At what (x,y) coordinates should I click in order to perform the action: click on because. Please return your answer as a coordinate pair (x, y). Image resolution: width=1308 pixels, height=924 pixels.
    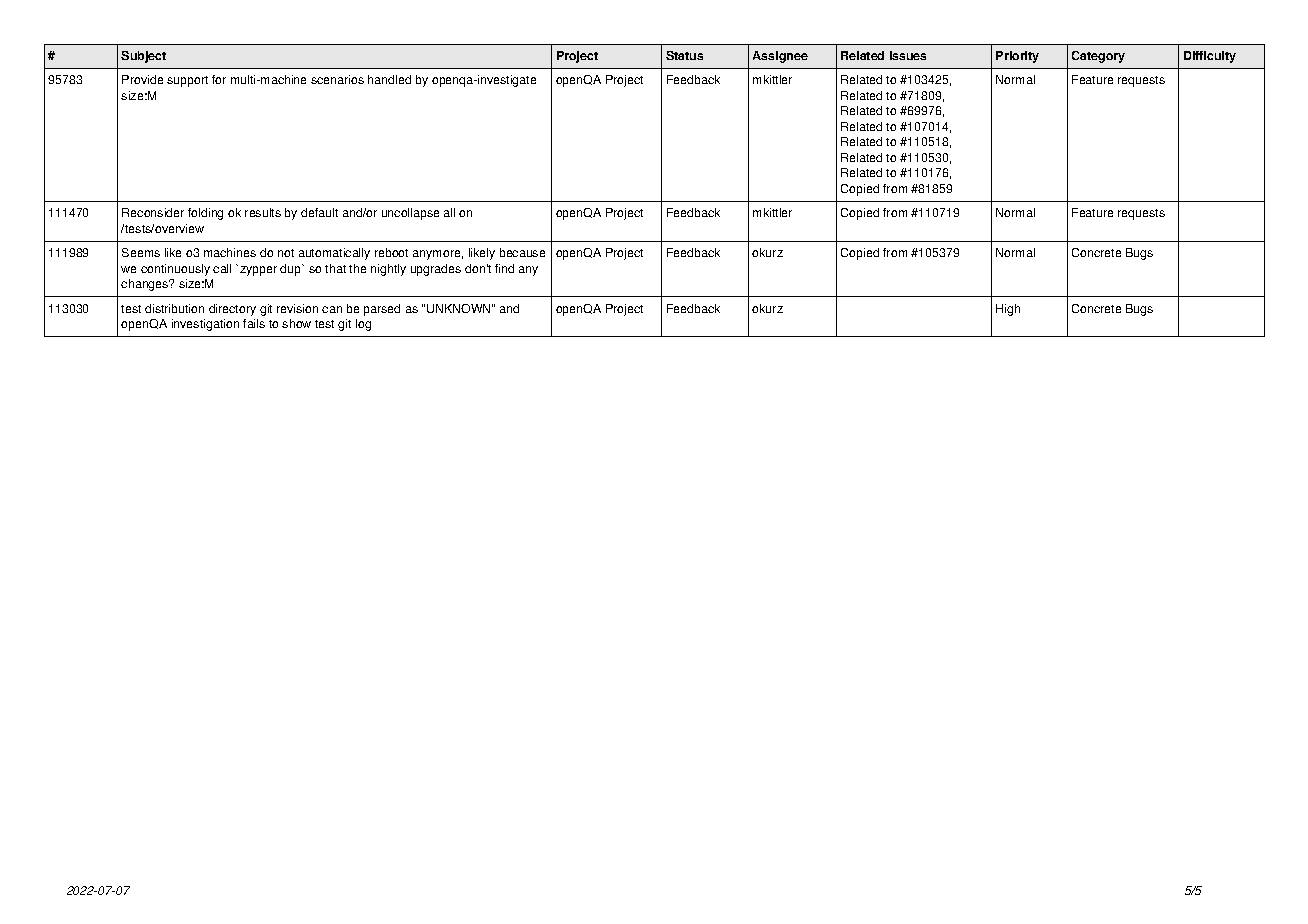
    Looking at the image, I should click on (522, 252).
